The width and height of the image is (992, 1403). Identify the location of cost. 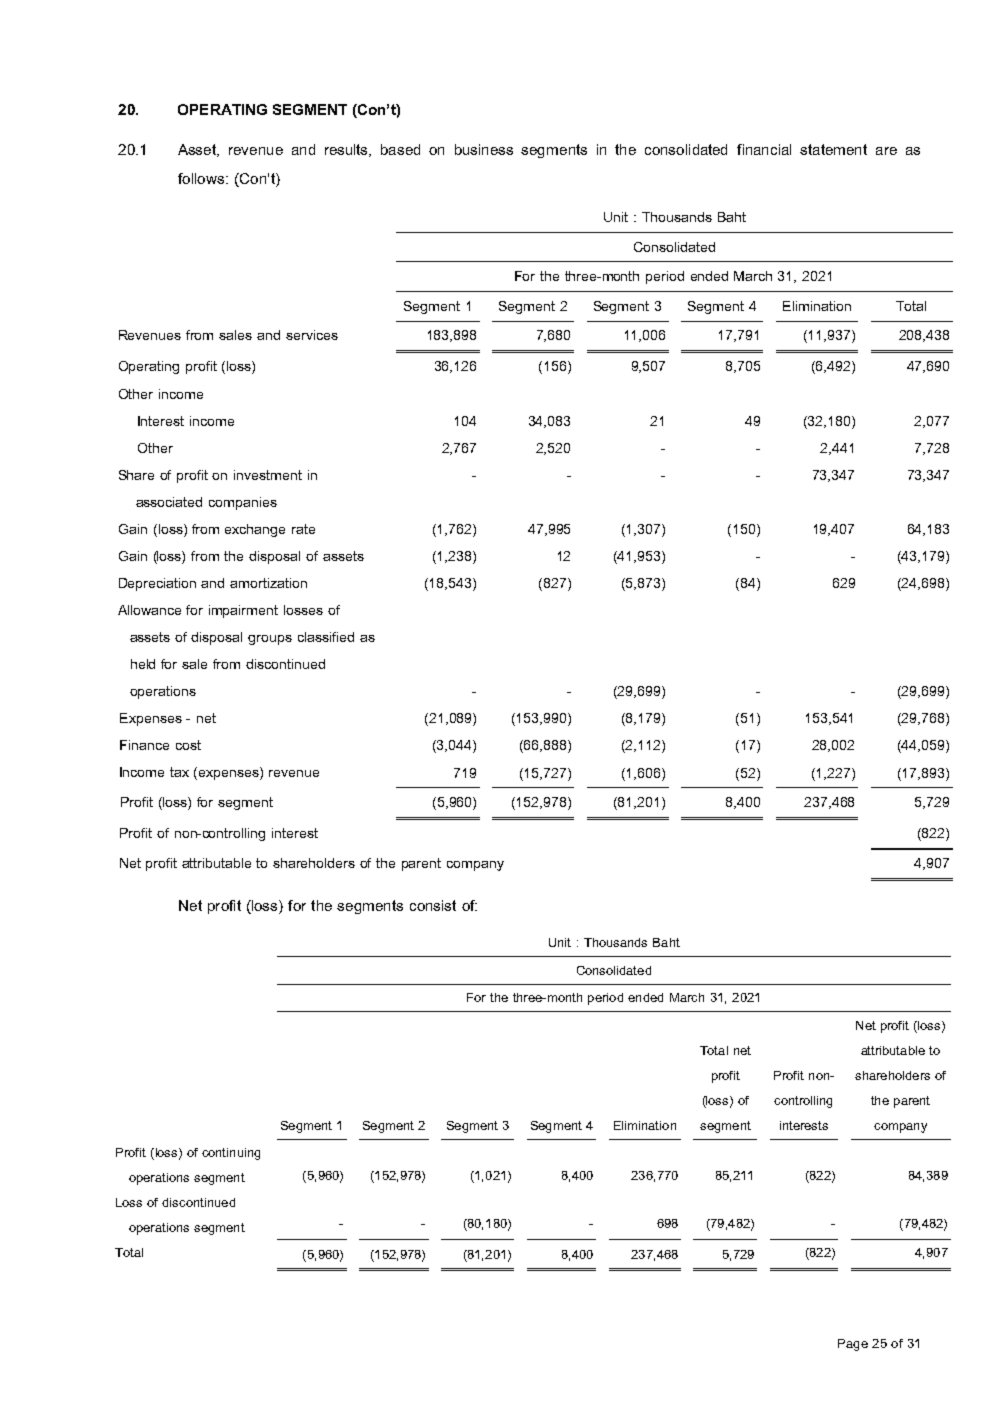
(188, 745).
